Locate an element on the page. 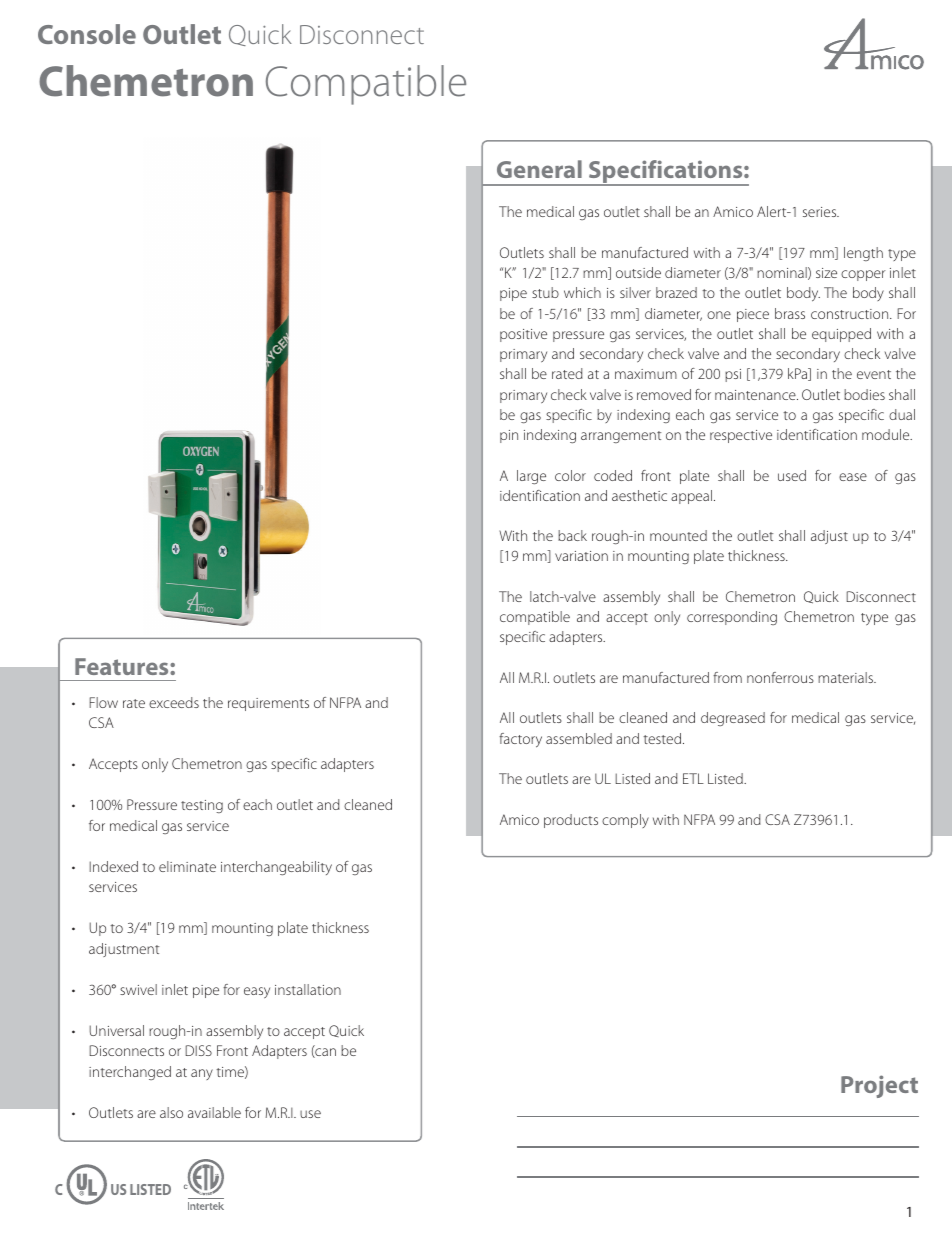  variation is located at coordinates (581, 556).
